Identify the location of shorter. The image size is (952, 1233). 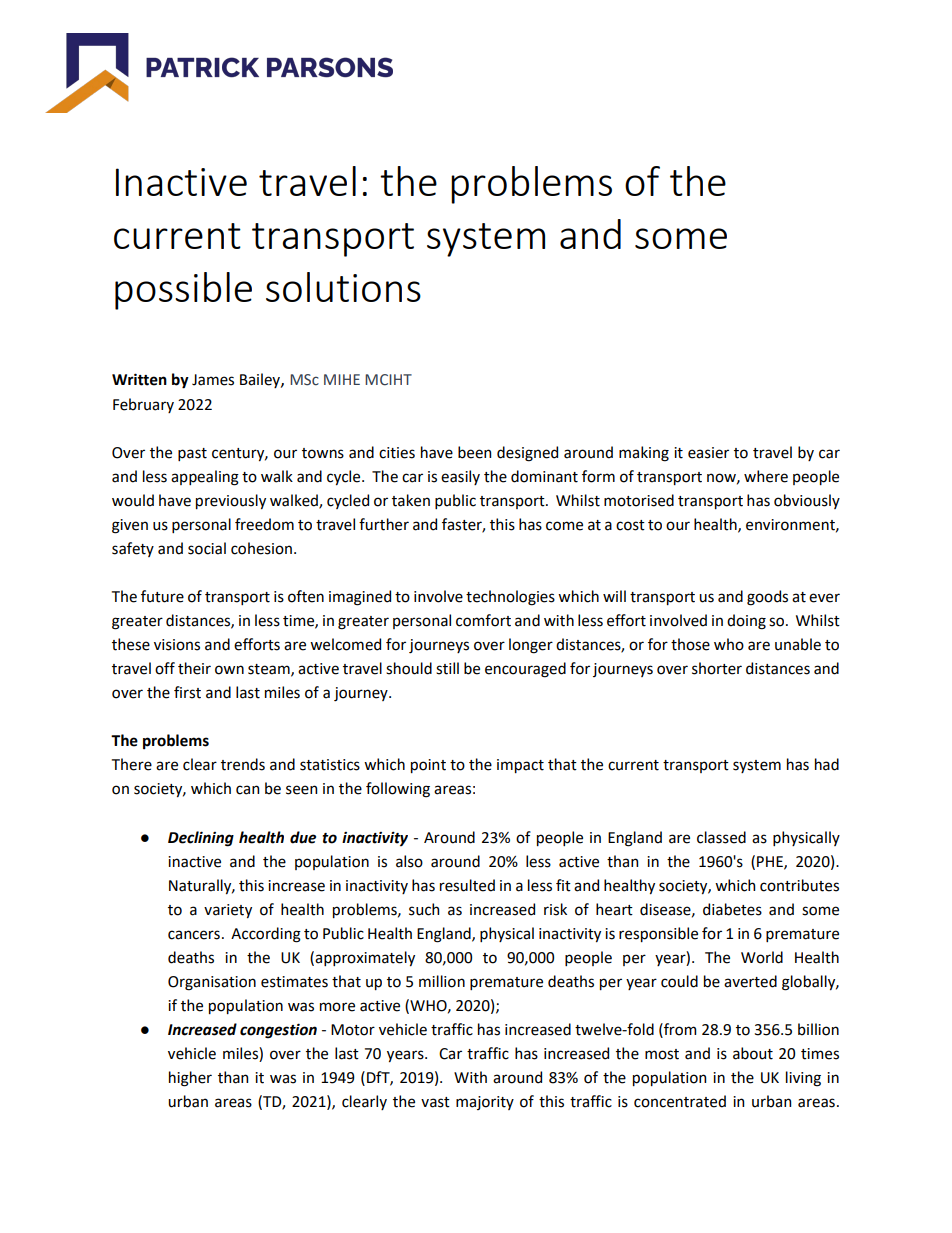
(717, 668).
